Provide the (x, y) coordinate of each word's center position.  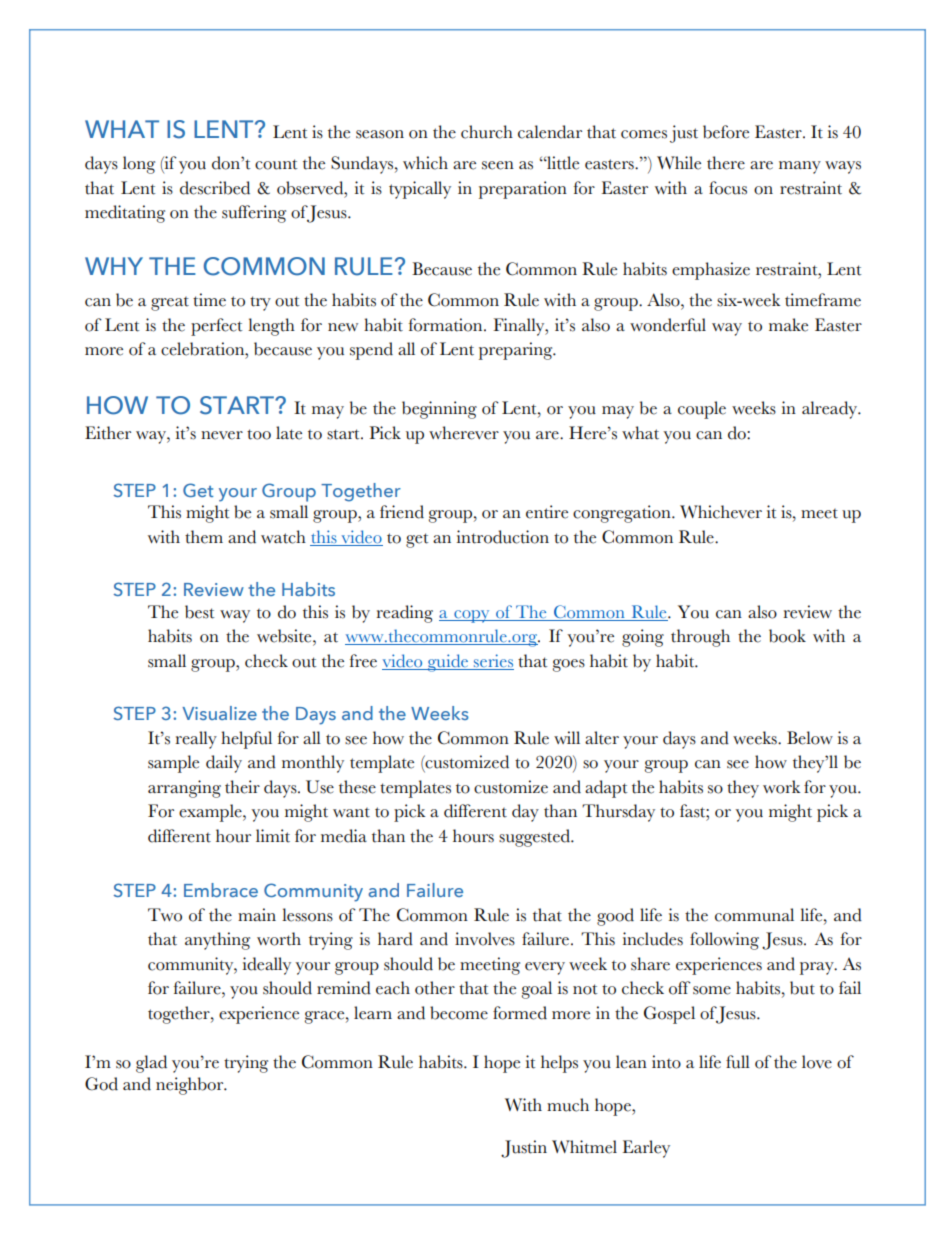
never (222, 435)
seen (498, 165)
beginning (439, 410)
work (781, 787)
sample (173, 764)
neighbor (191, 1086)
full (738, 1062)
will (567, 737)
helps (559, 1064)
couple (702, 410)
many (800, 167)
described (215, 188)
